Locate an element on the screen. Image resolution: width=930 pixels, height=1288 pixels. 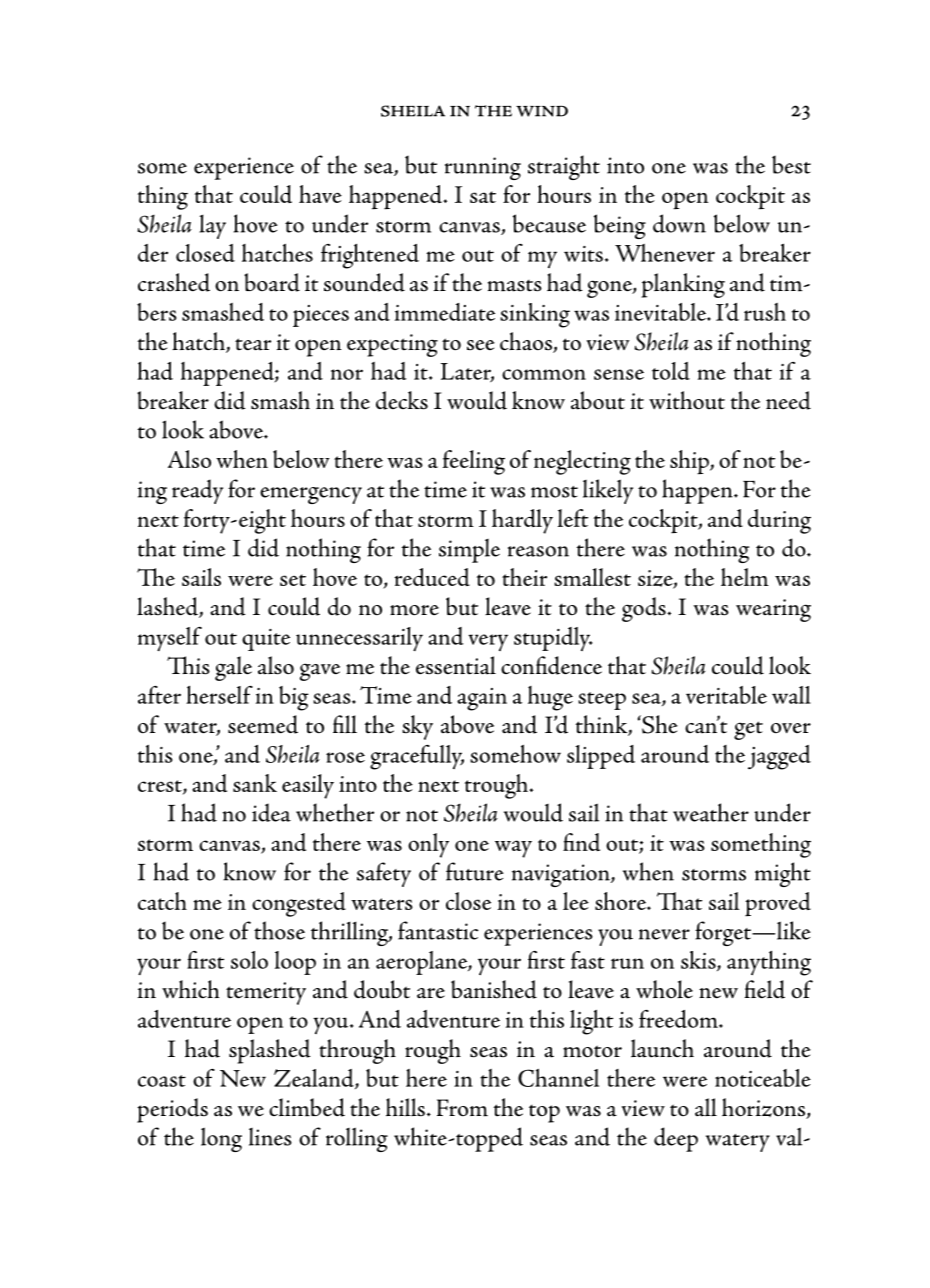
lay is located at coordinates (213, 226).
